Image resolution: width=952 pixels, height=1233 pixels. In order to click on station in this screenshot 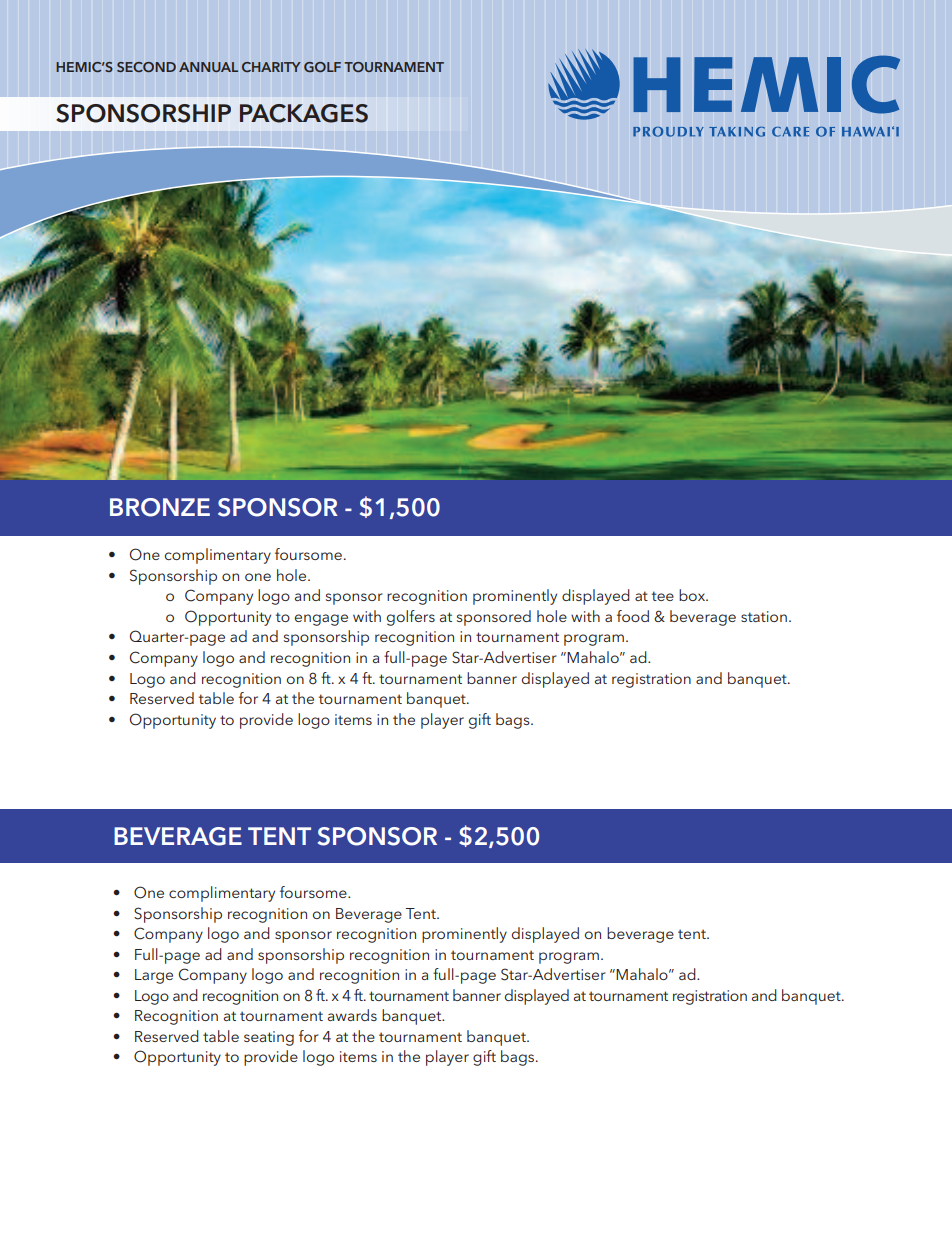, I will do `click(764, 616)`.
